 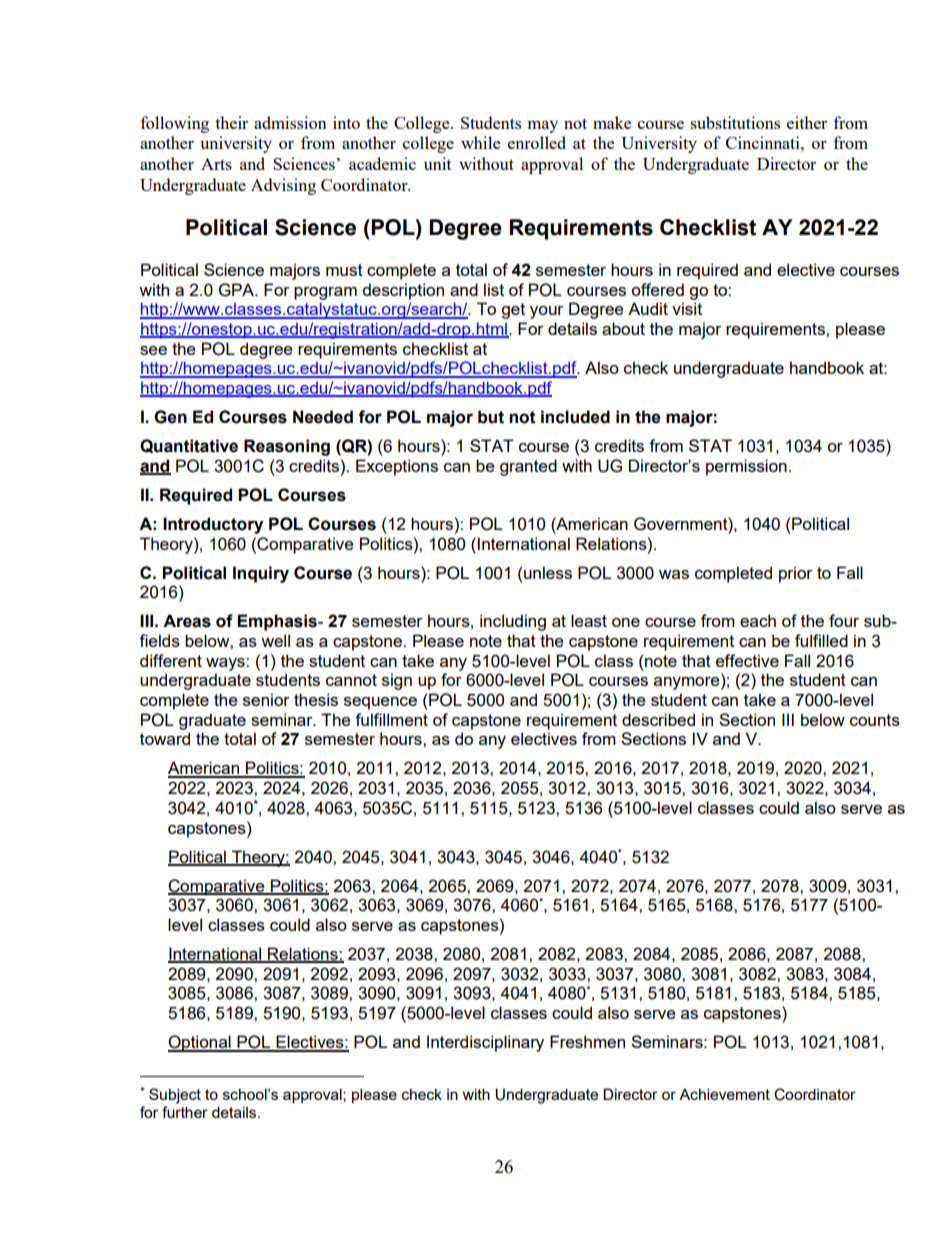 I want to click on permission, so click(x=746, y=467).
